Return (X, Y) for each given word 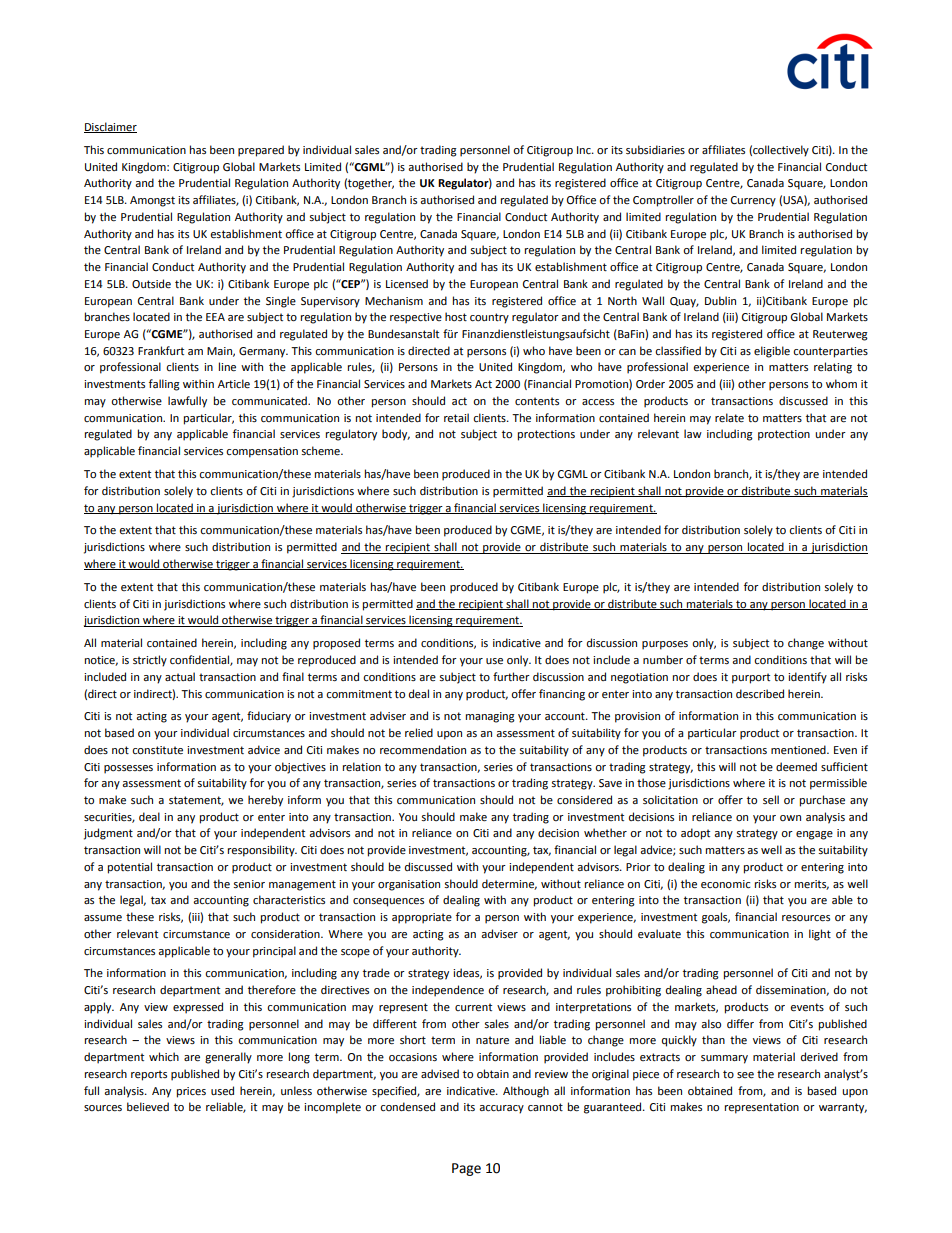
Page (466, 1169)
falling (164, 385)
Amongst (152, 201)
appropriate (422, 918)
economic (725, 884)
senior (249, 884)
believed (148, 1107)
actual (180, 676)
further (511, 676)
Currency (753, 201)
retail (456, 418)
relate (729, 418)
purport (751, 678)
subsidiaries (655, 150)
